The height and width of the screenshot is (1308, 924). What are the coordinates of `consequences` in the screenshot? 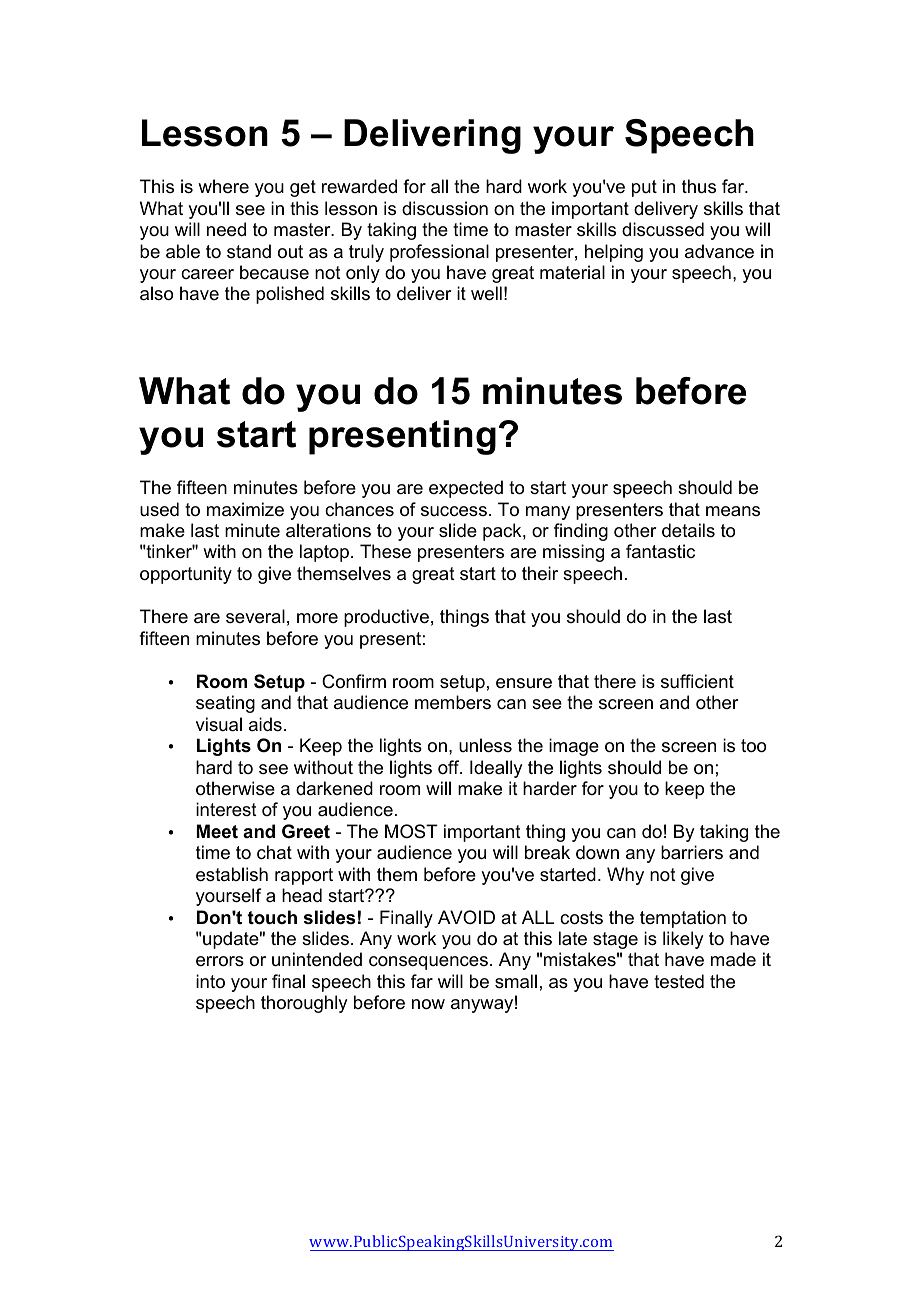 It's located at (428, 963).
